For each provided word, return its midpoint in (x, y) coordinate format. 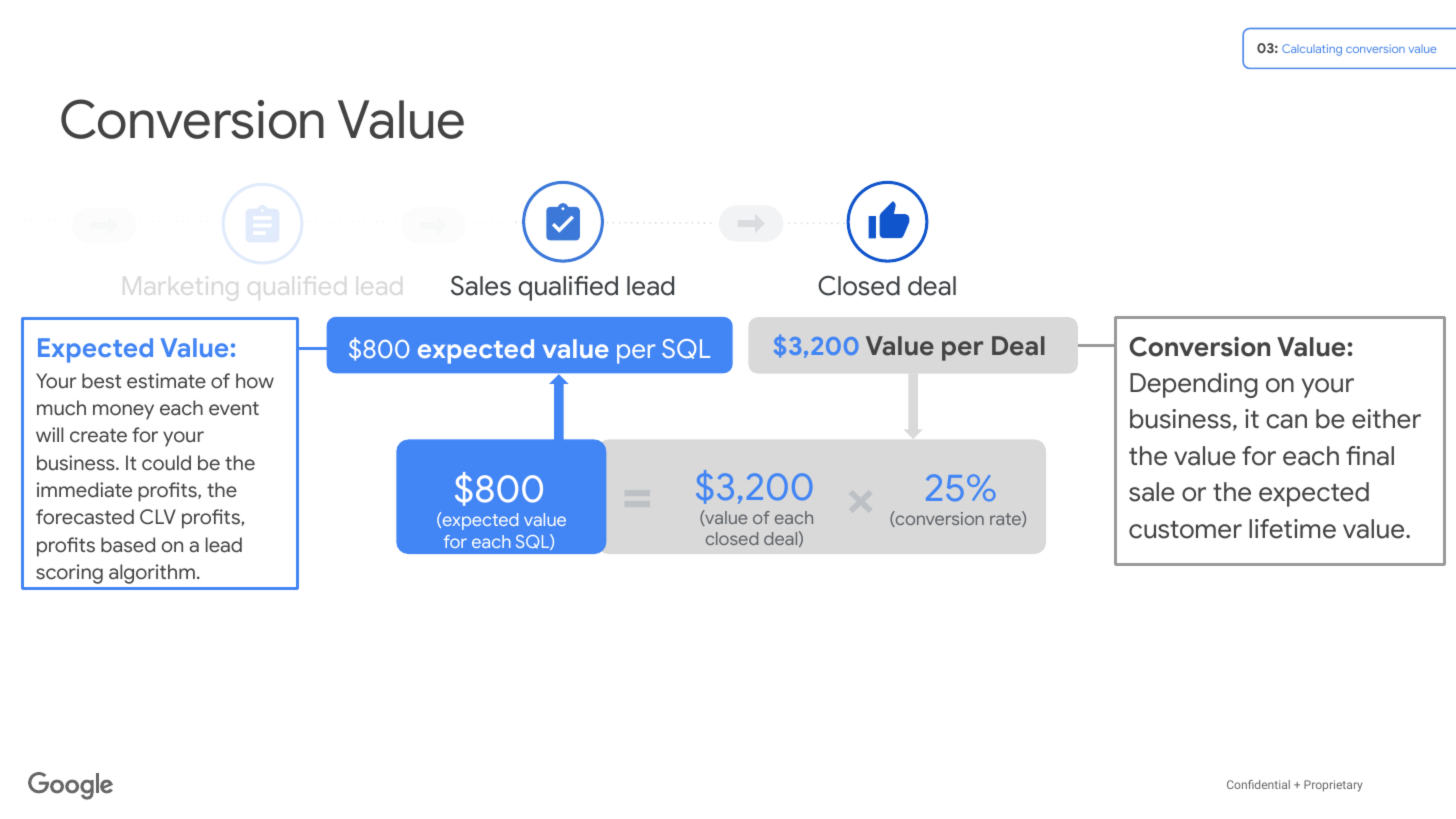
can (1286, 421)
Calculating (1312, 50)
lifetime (1292, 529)
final (1370, 456)
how (255, 381)
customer (1185, 530)
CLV (158, 517)
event (234, 409)
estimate (166, 381)
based (128, 545)
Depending (1194, 385)
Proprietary (1333, 786)
